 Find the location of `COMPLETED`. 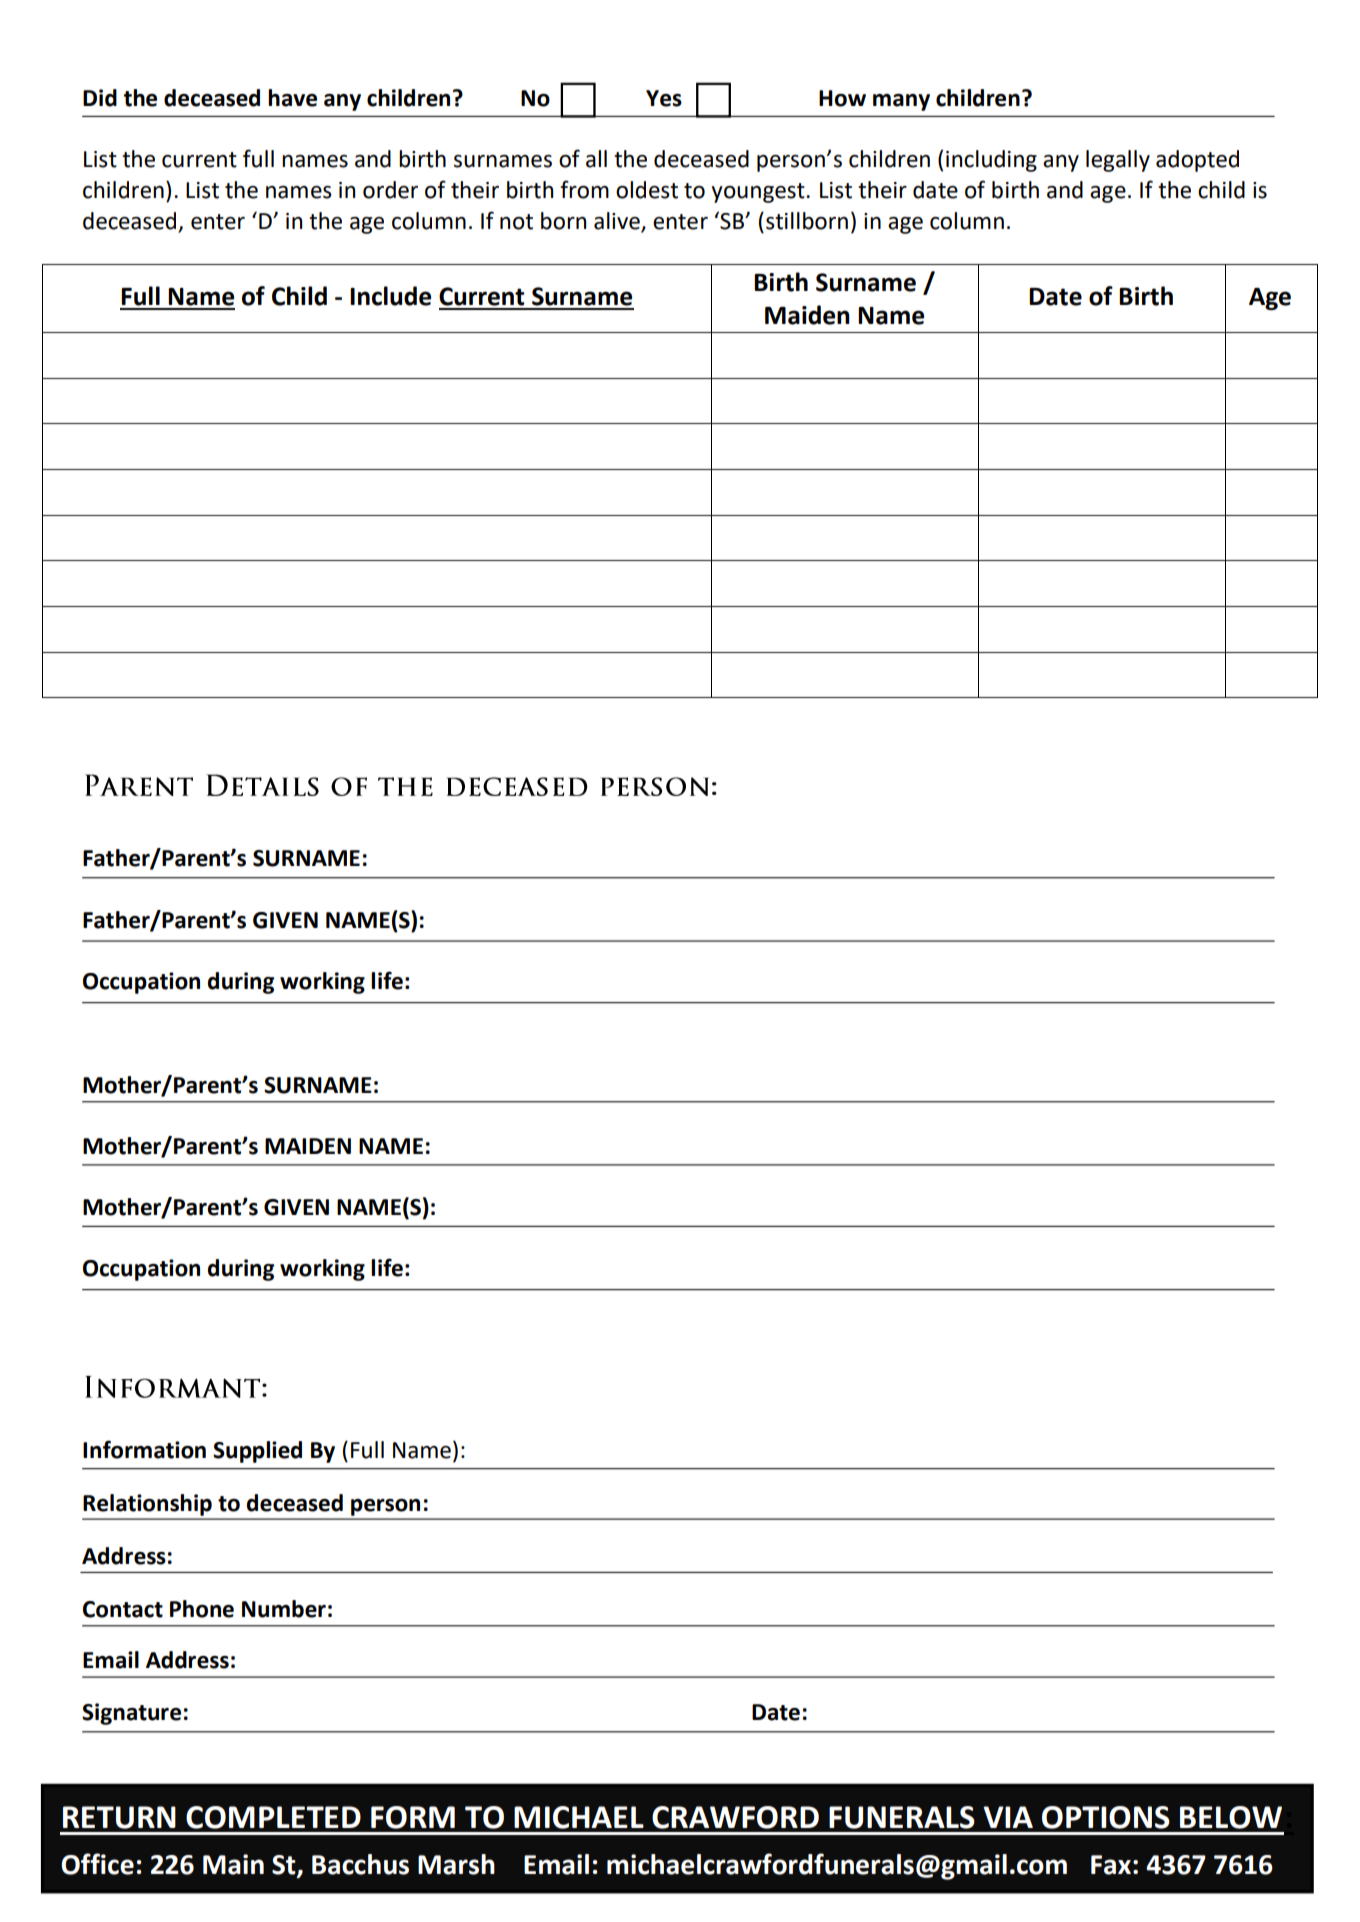

COMPLETED is located at coordinates (273, 1817).
